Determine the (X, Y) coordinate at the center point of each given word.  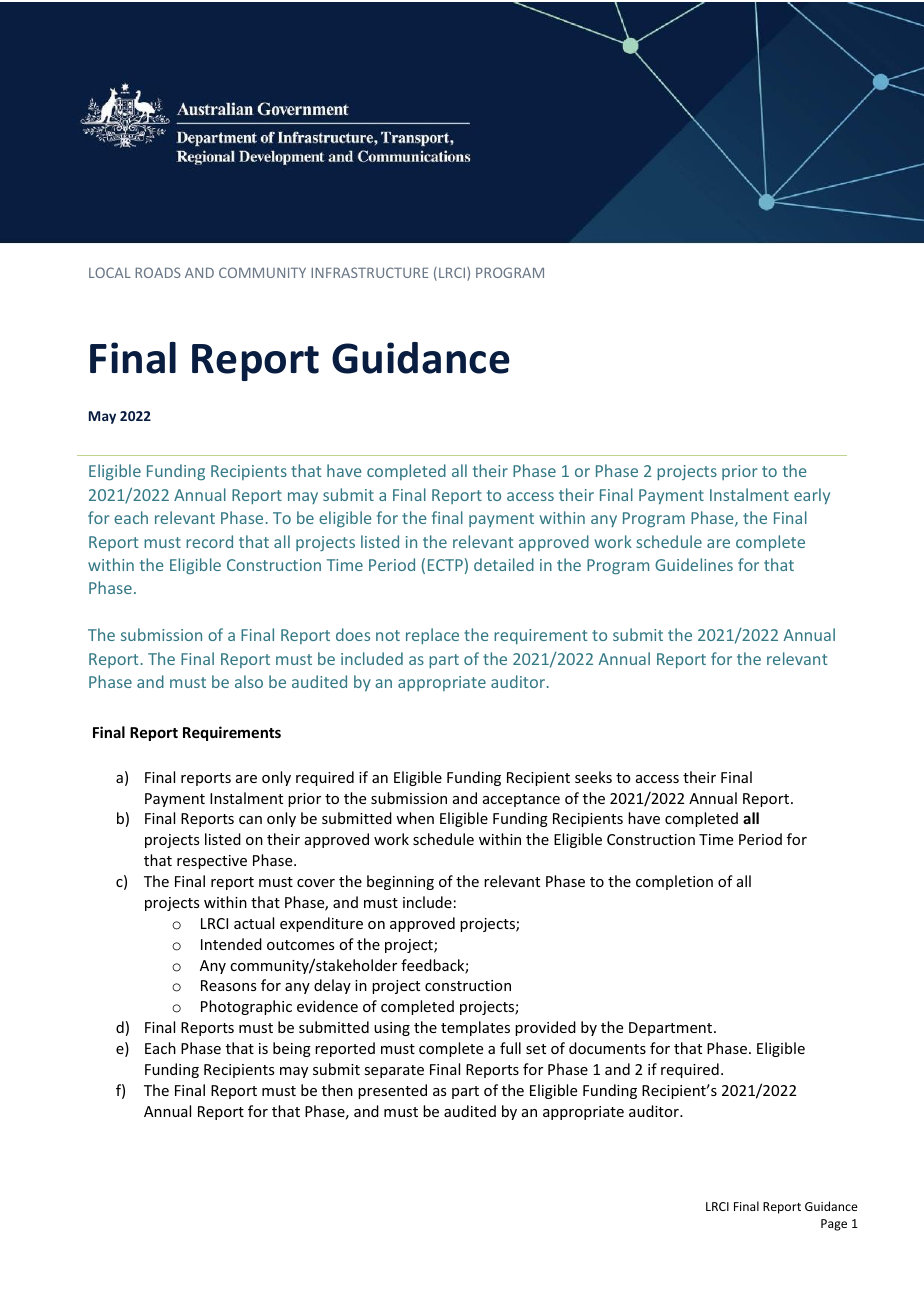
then (337, 1090)
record (209, 541)
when (415, 818)
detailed (504, 564)
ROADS (158, 272)
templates (475, 1028)
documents (607, 1048)
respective (212, 862)
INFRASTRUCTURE (369, 272)
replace (432, 636)
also (249, 681)
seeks (593, 777)
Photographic (246, 1007)
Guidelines (694, 564)
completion (674, 882)
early (812, 496)
